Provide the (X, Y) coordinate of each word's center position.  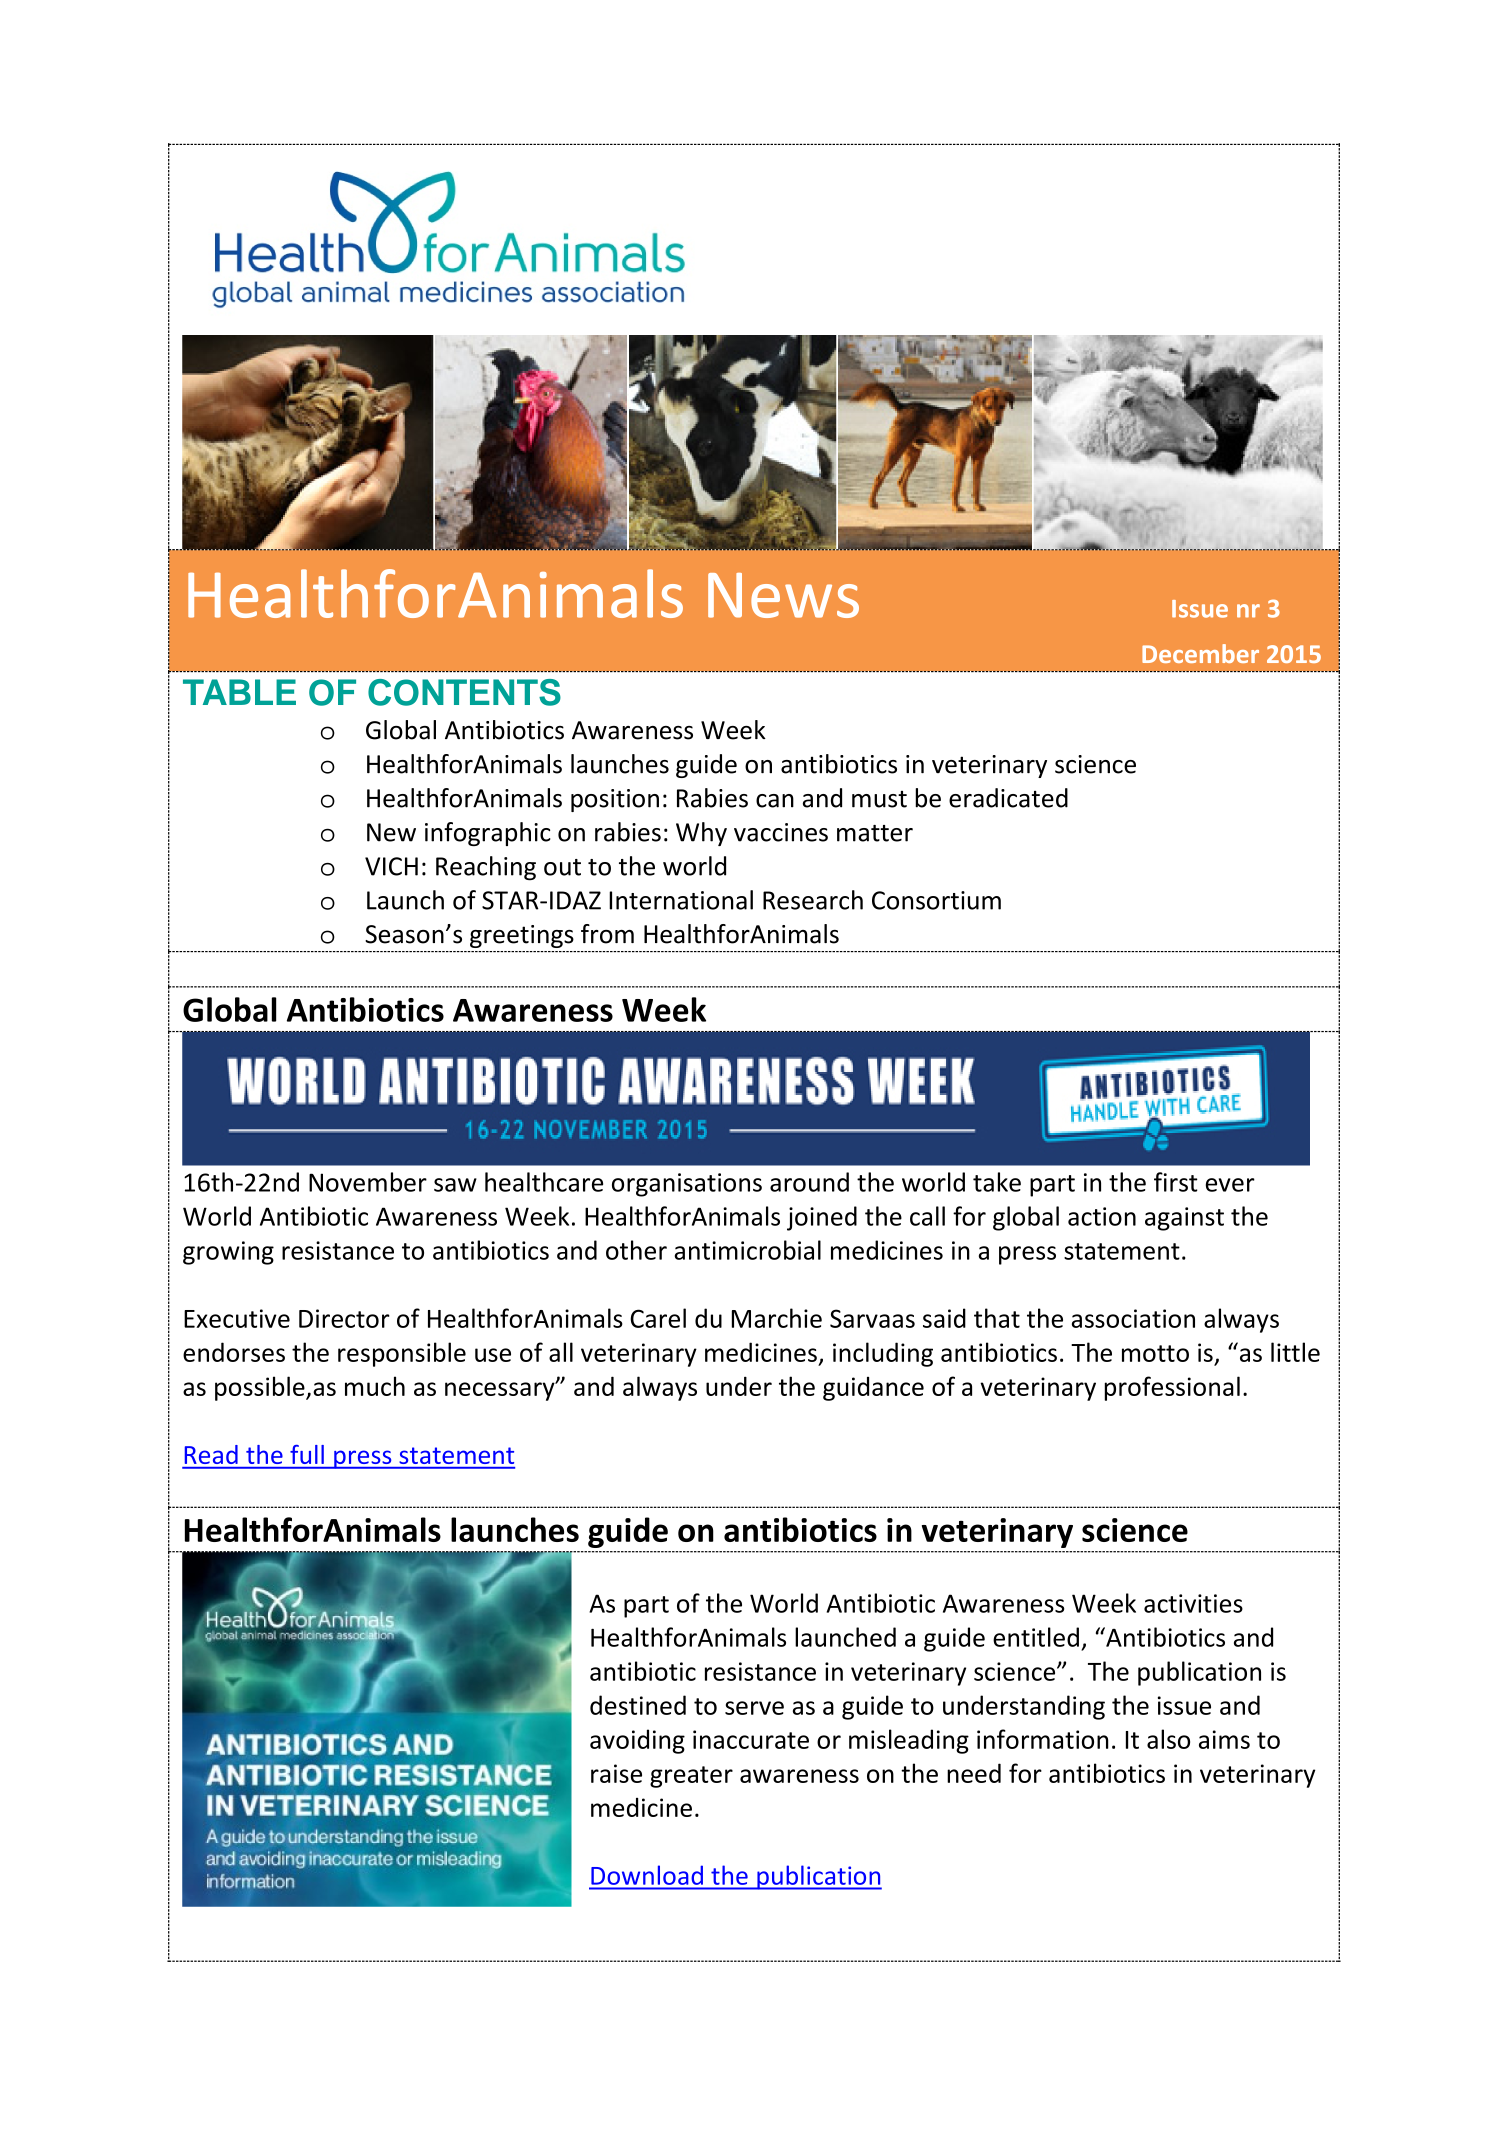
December (1200, 653)
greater (691, 1777)
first (1176, 1182)
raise (616, 1773)
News (783, 595)
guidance (873, 1389)
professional (1172, 1388)
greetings (522, 936)
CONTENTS (464, 692)
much (375, 1386)
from (607, 934)
